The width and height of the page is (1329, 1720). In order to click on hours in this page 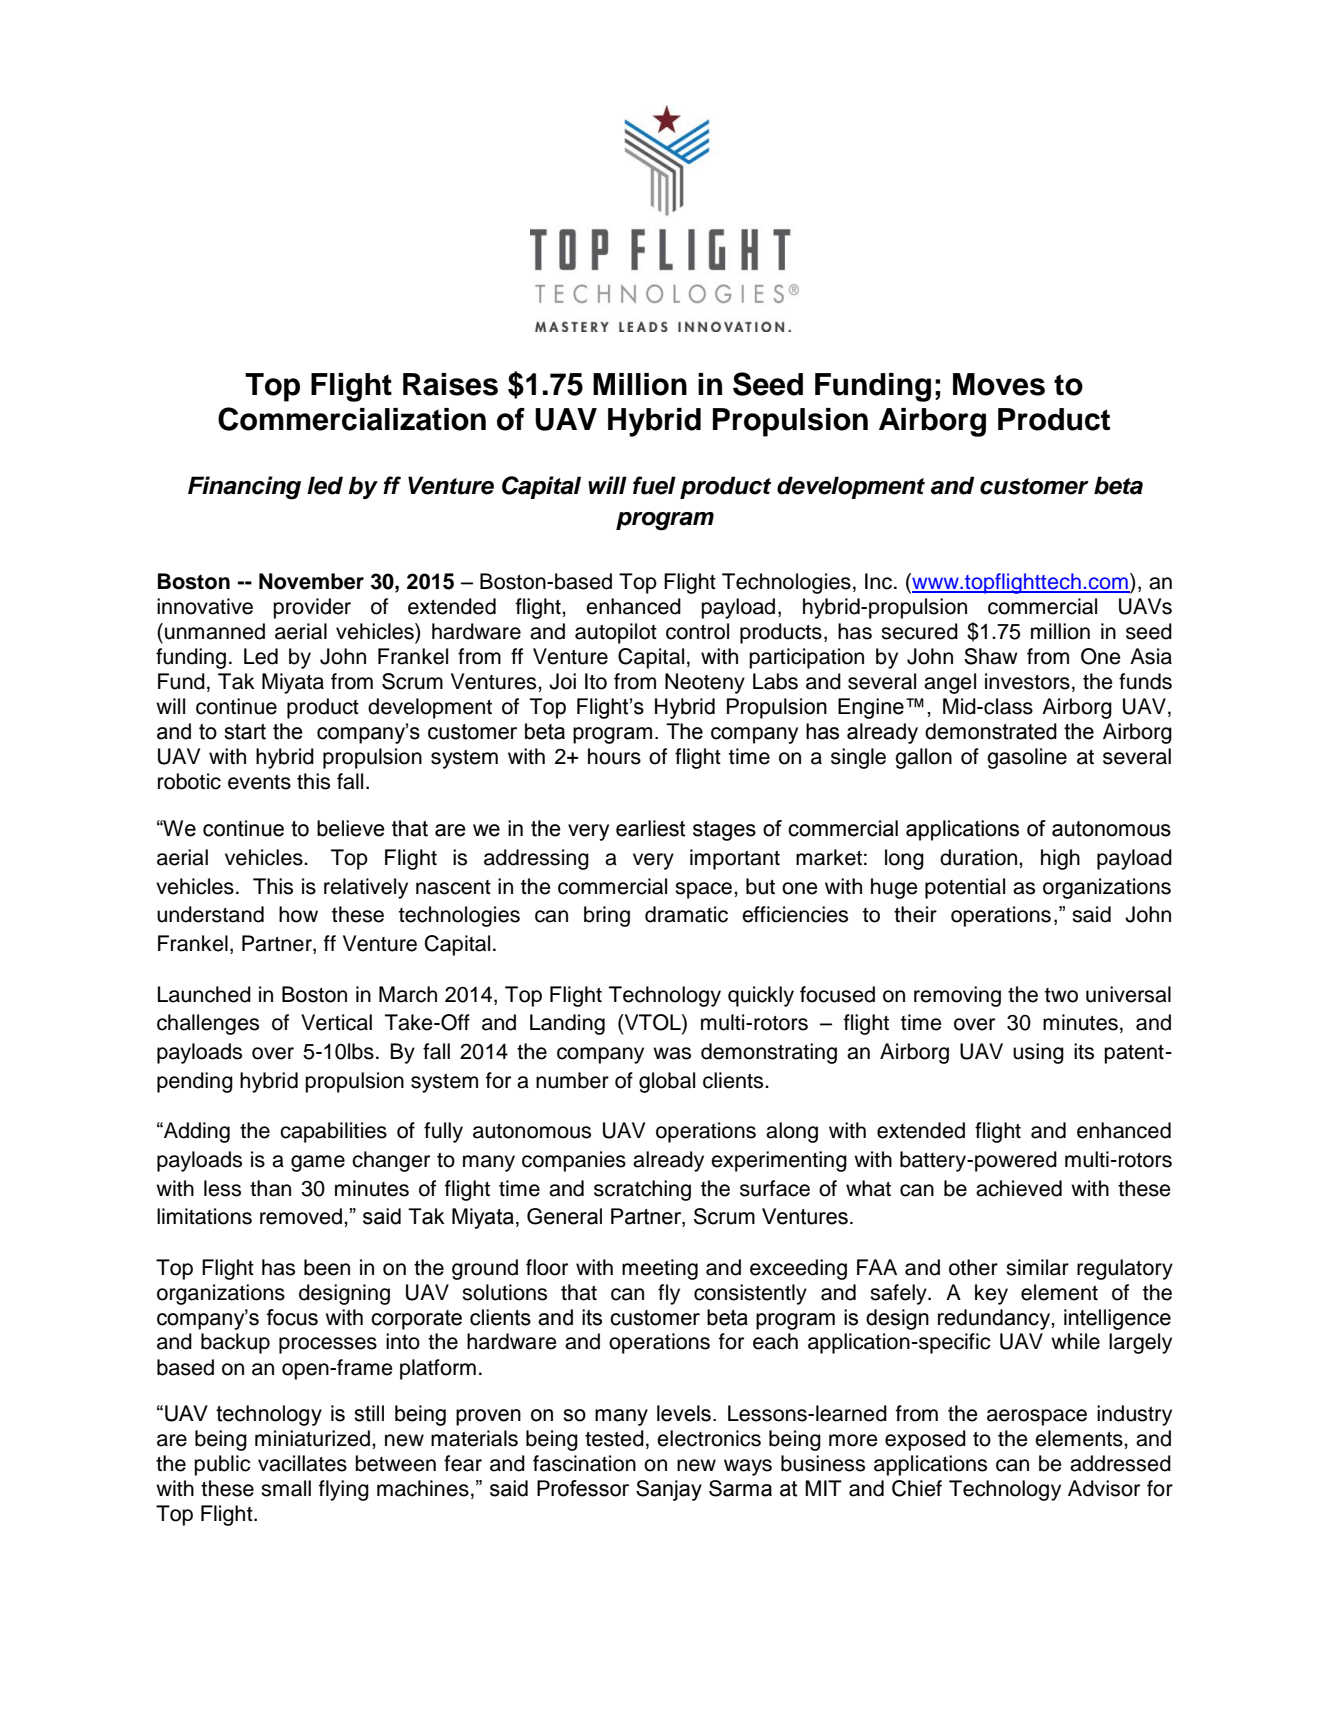, I will do `click(614, 756)`.
